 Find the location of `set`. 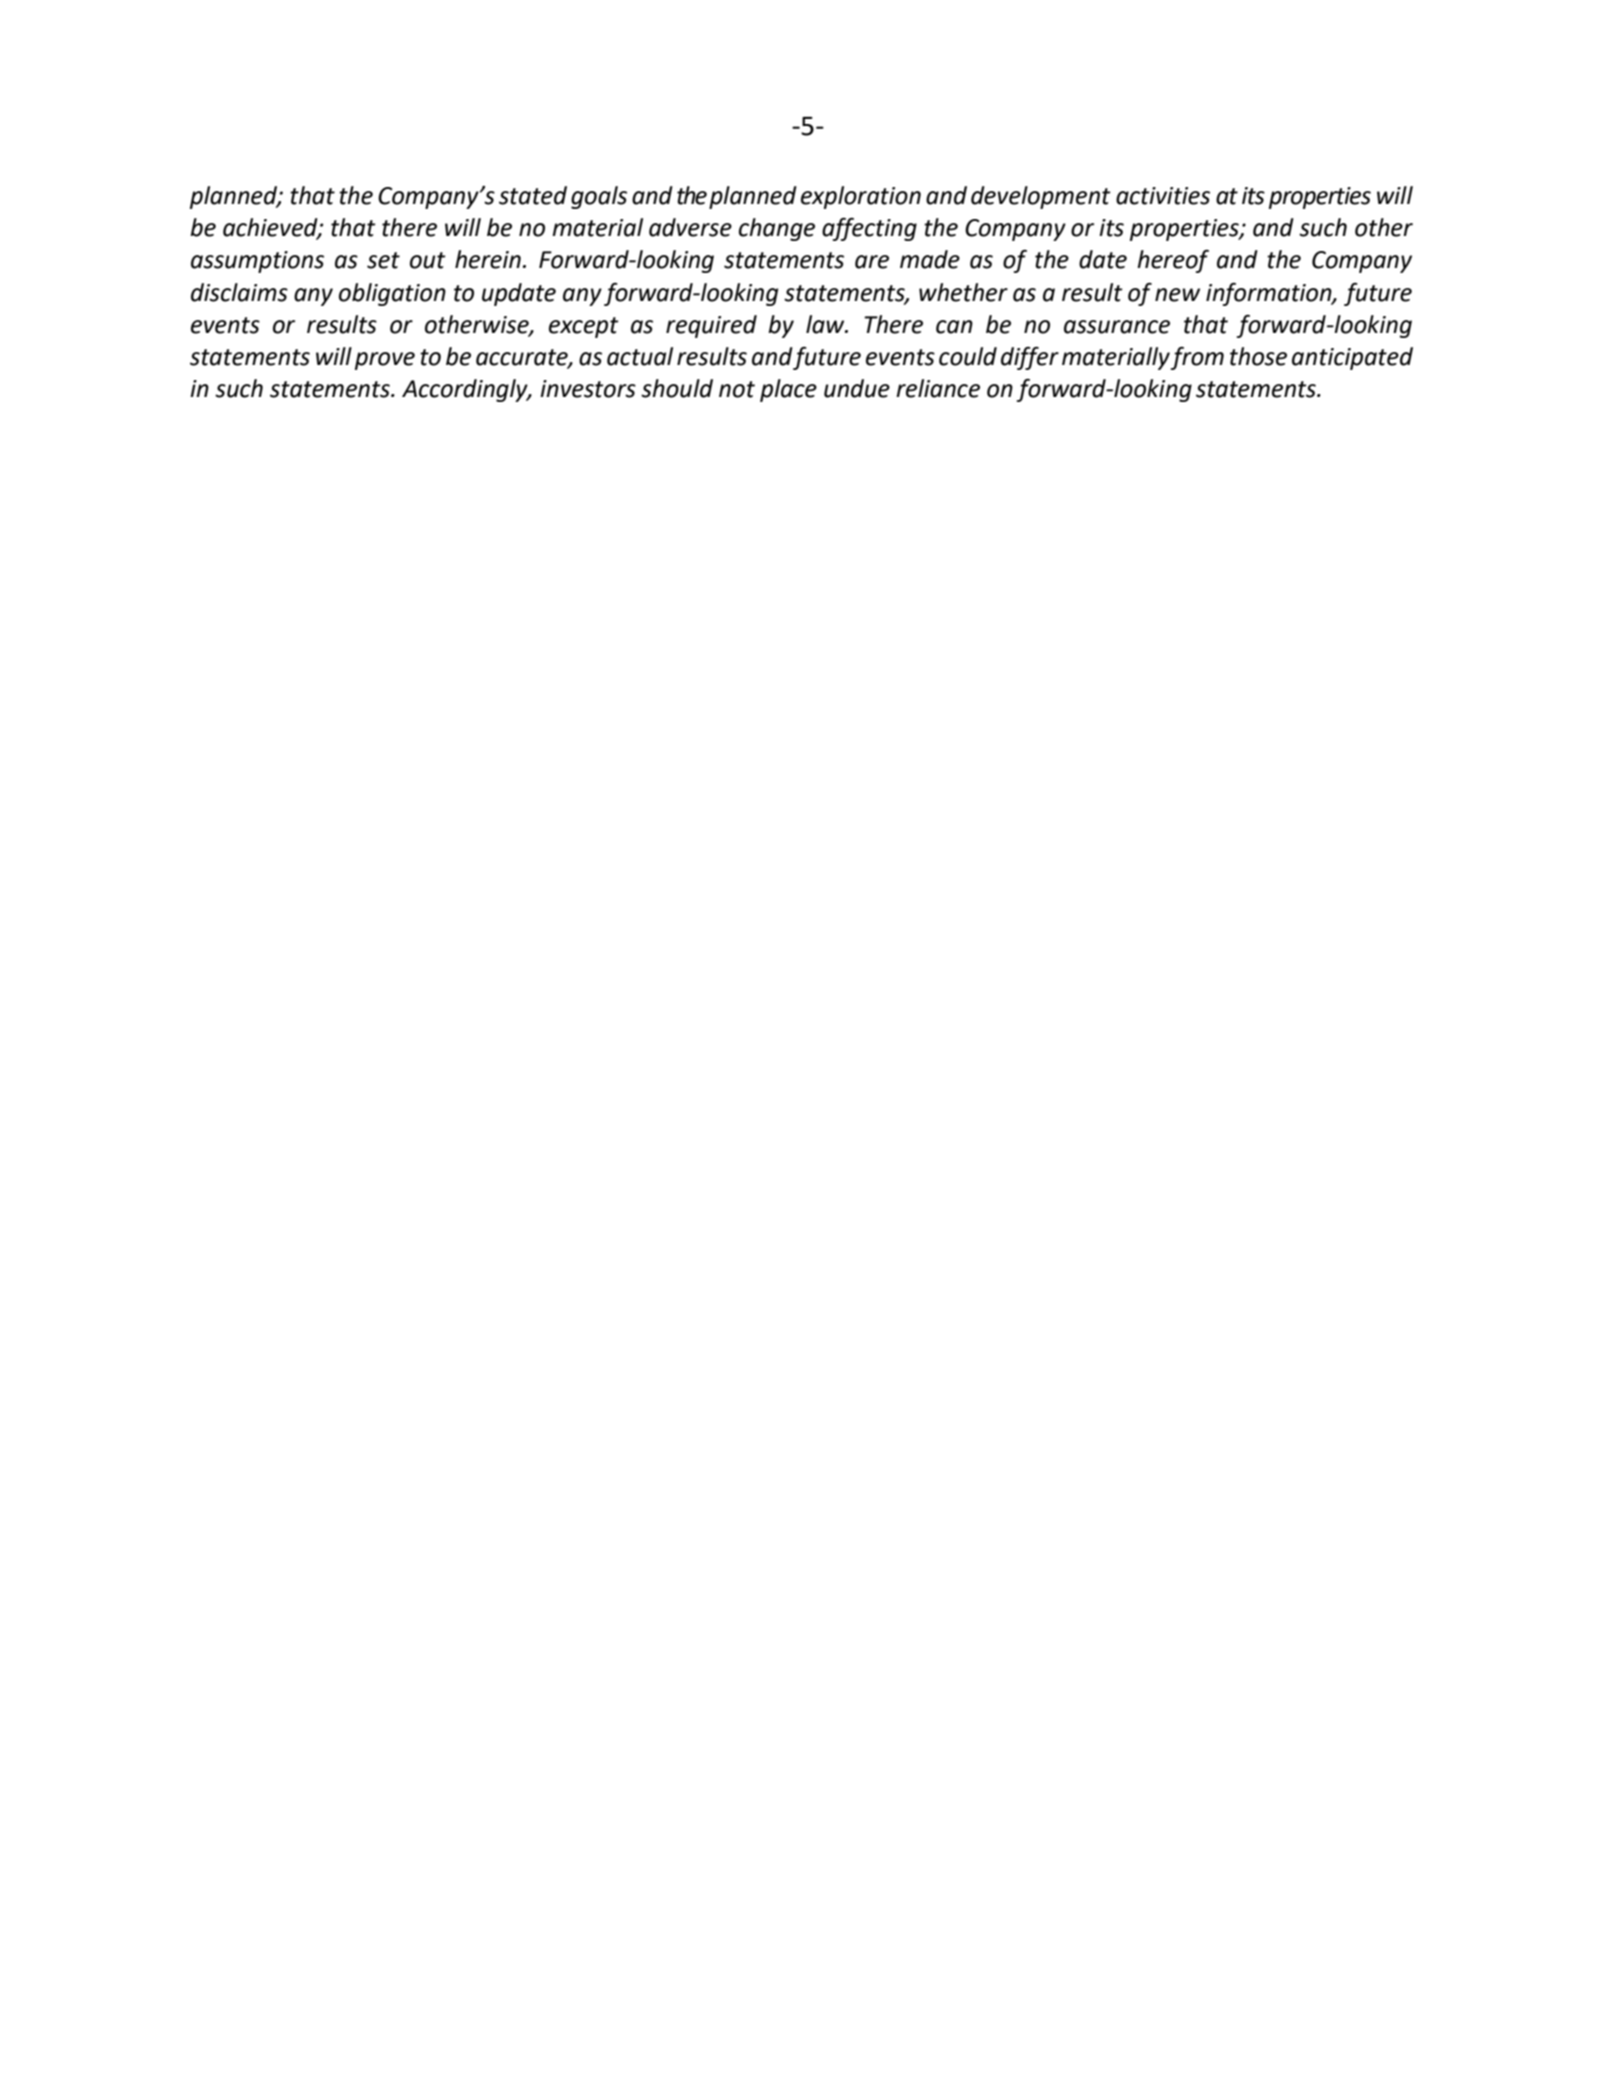

set is located at coordinates (383, 260).
